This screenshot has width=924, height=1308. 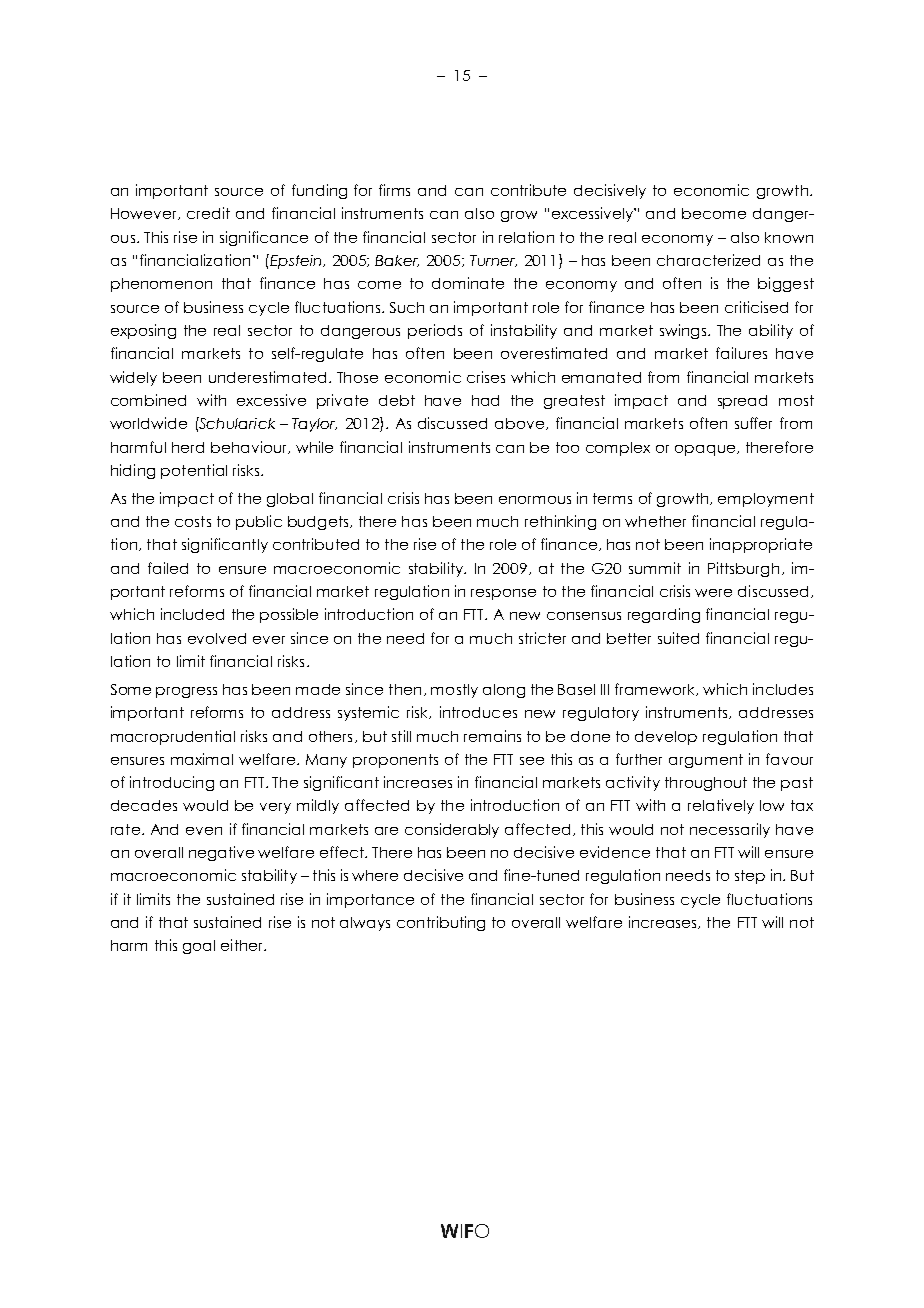 I want to click on failed, so click(x=168, y=568).
